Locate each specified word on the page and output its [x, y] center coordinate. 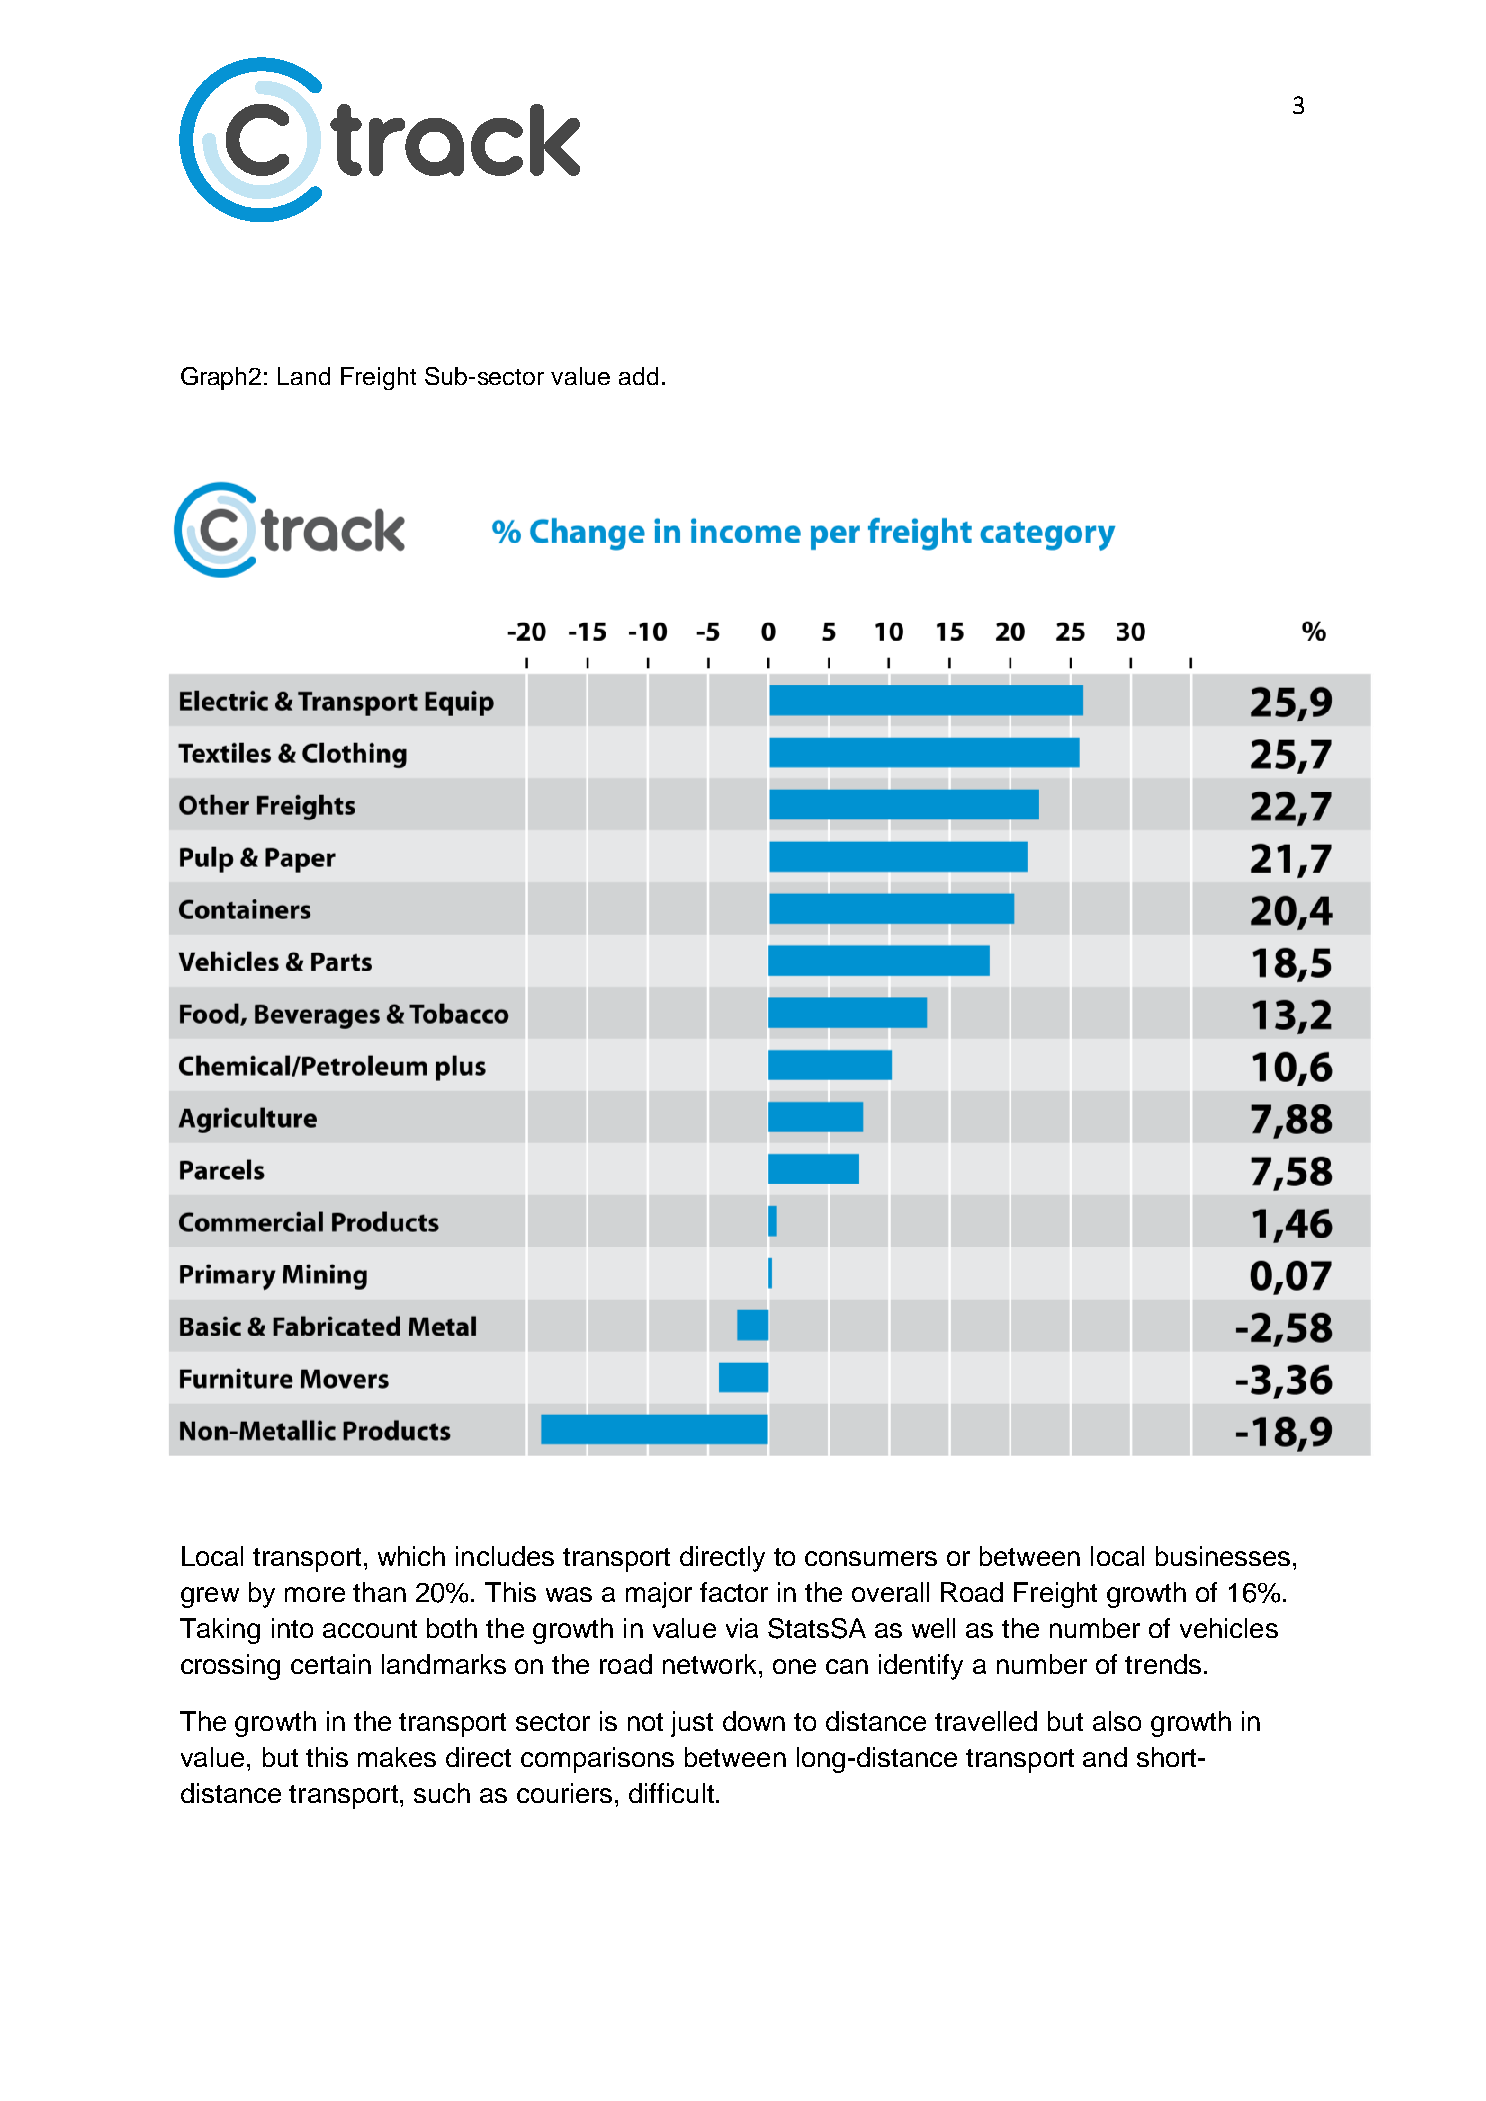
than [379, 1592]
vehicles [1229, 1628]
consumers [871, 1558]
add [638, 376]
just [692, 1724]
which [411, 1556]
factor [734, 1592]
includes [505, 1556]
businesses [1223, 1556]
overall [890, 1592]
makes [397, 1757]
